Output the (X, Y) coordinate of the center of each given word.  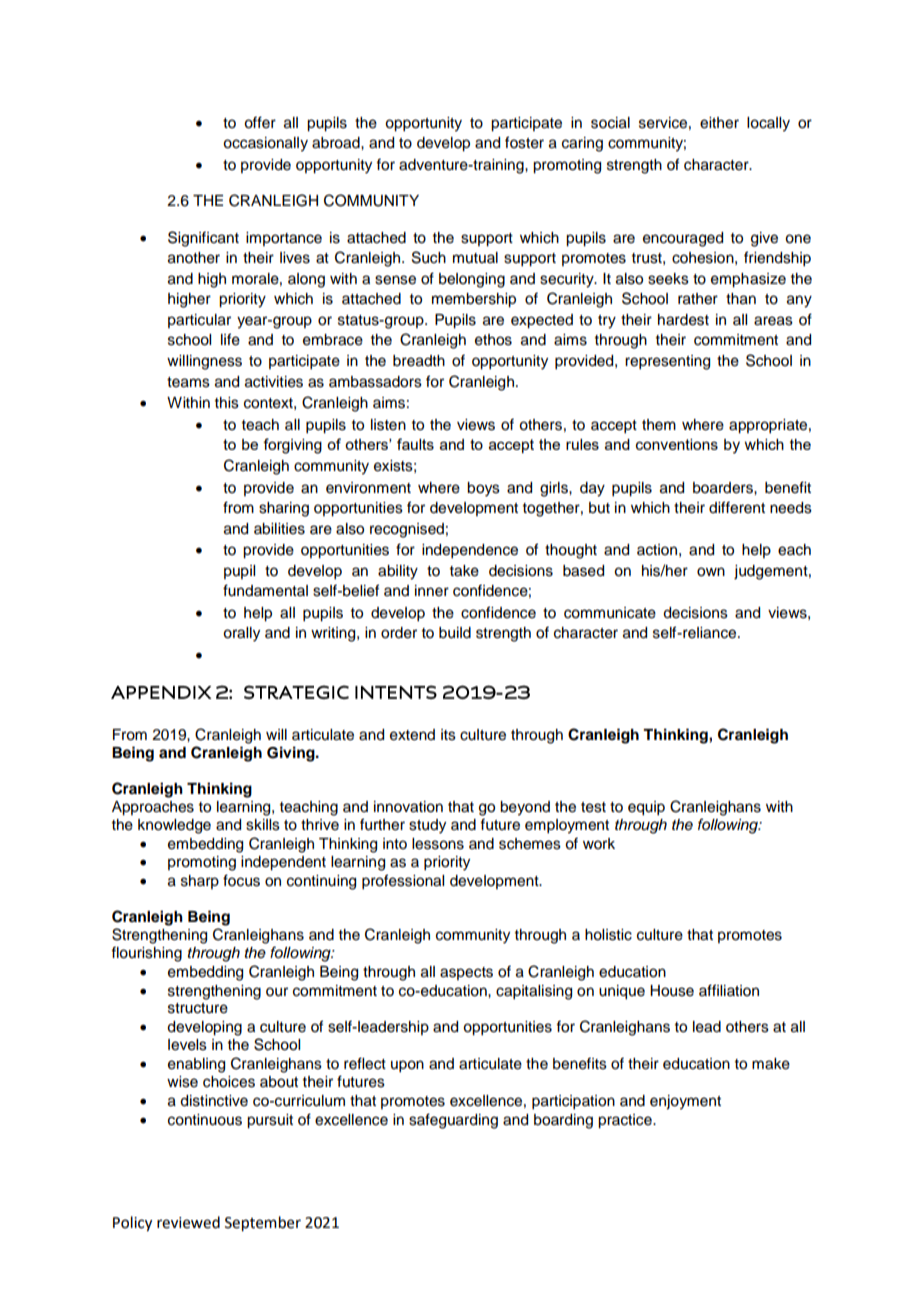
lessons (438, 844)
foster (524, 142)
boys (483, 489)
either (719, 123)
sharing (284, 509)
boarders (724, 488)
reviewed (188, 1222)
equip (646, 808)
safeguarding (453, 1121)
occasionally (265, 144)
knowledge (174, 826)
